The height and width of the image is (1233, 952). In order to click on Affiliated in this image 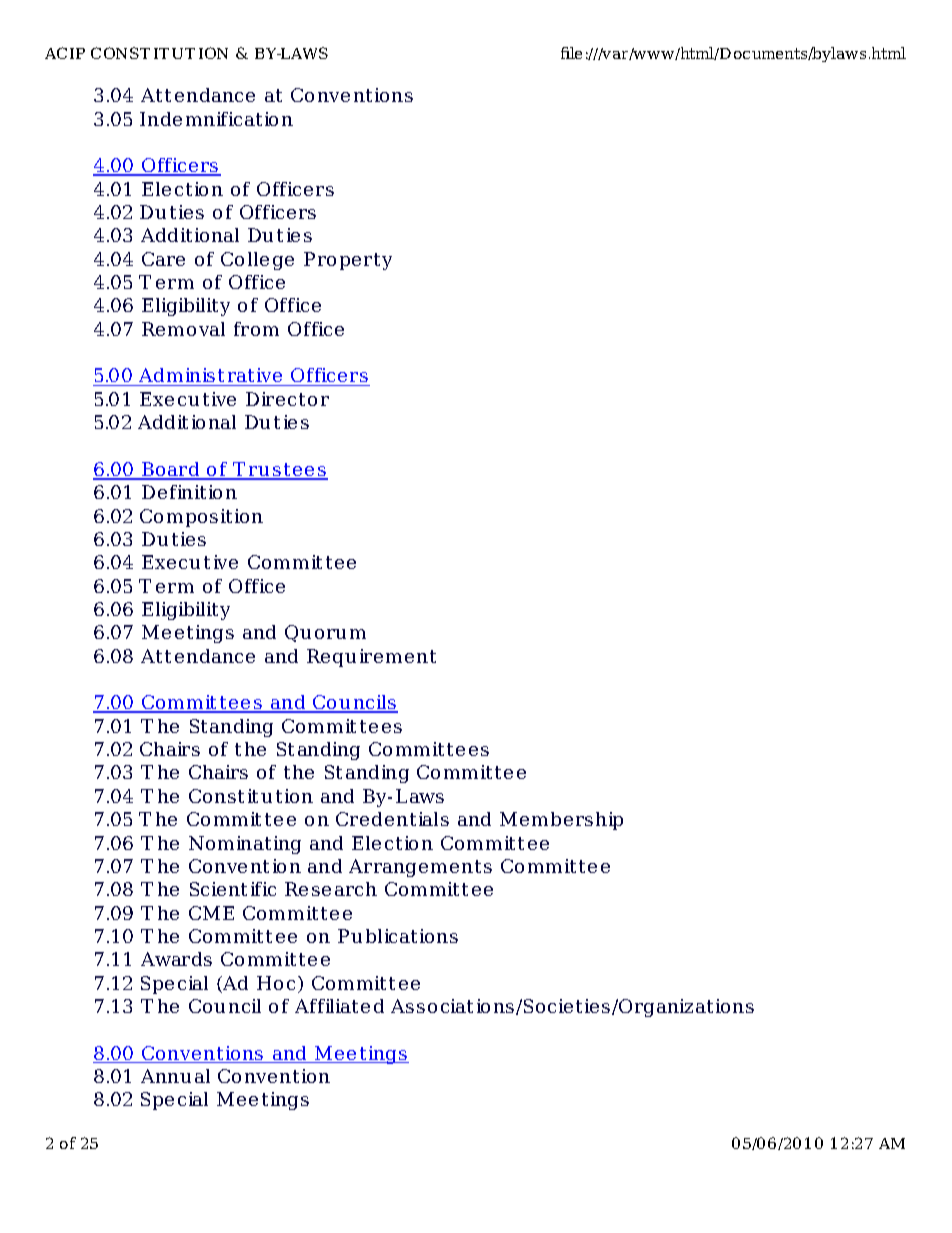, I will do `click(339, 1006)`.
